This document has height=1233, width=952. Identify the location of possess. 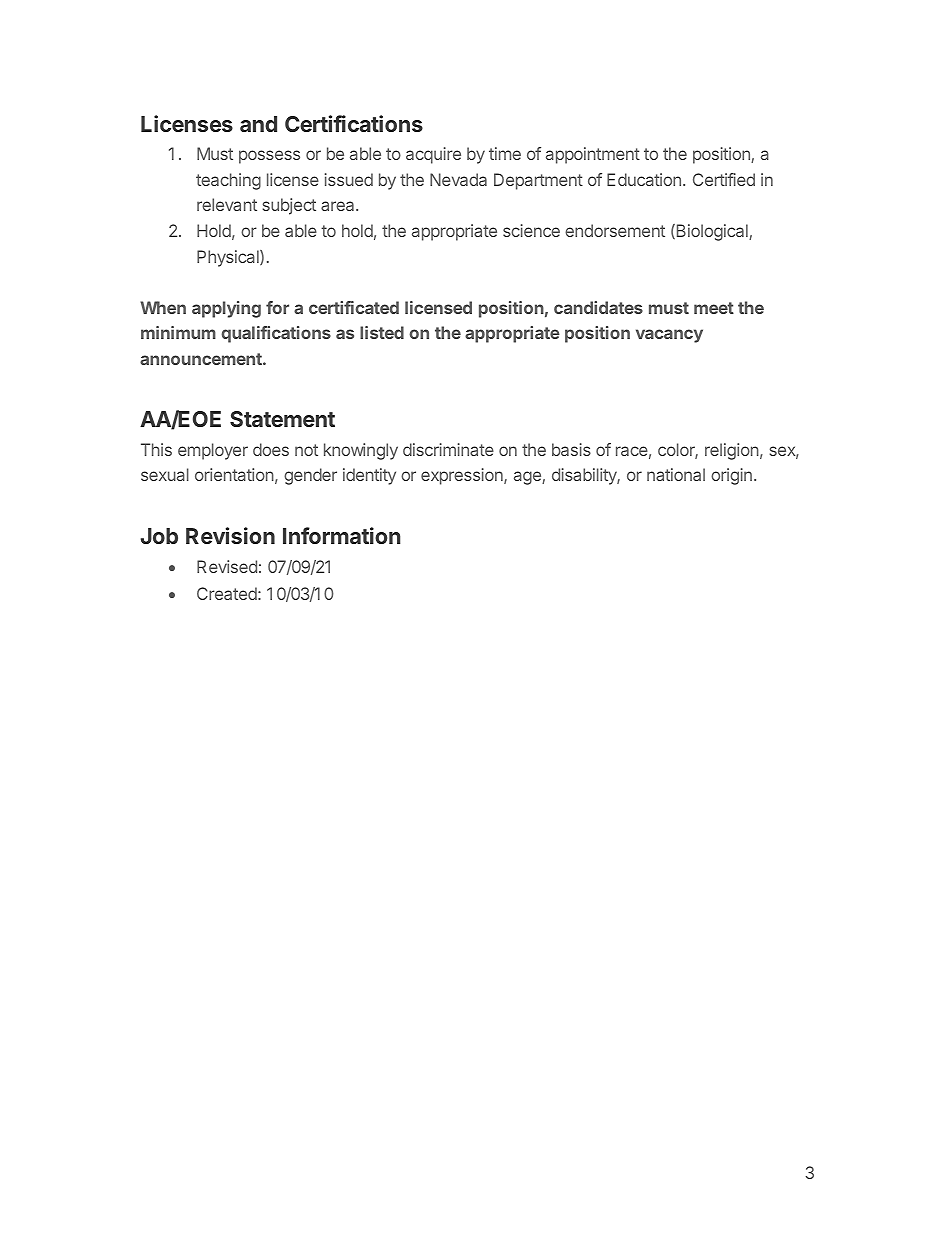
(269, 157).
